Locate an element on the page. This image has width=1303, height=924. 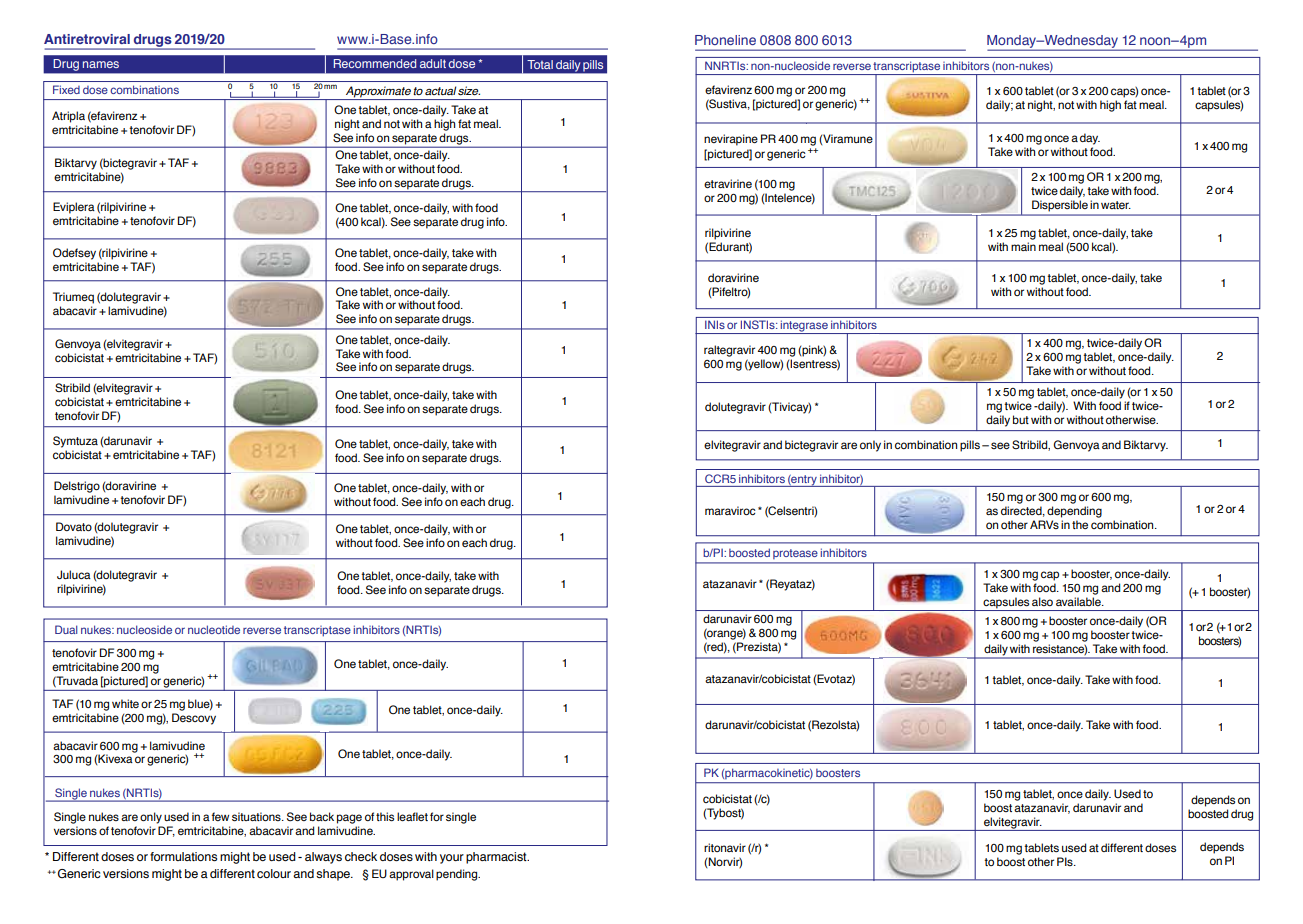
white is located at coordinates (125, 703).
